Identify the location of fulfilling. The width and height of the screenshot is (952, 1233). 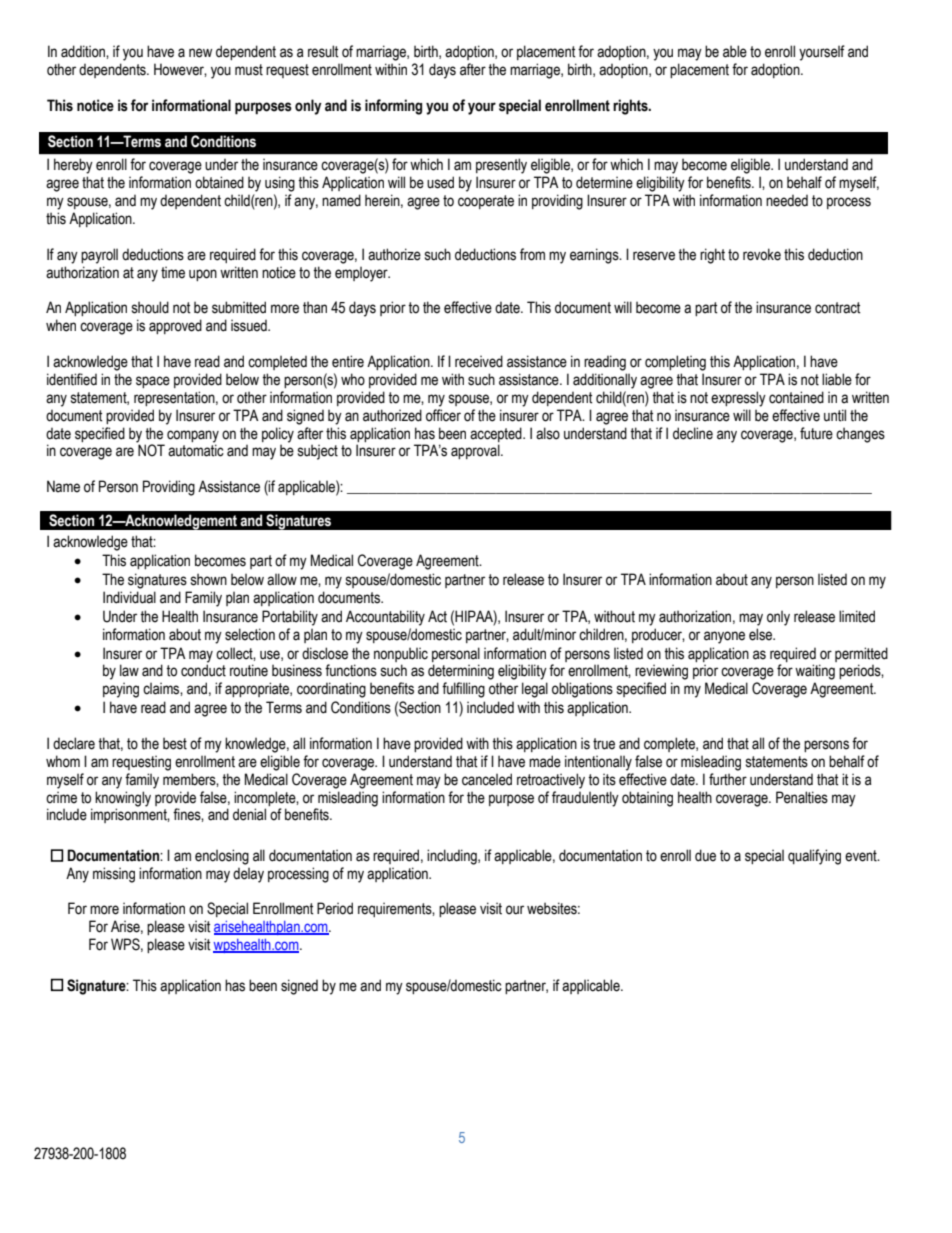
(463, 690).
